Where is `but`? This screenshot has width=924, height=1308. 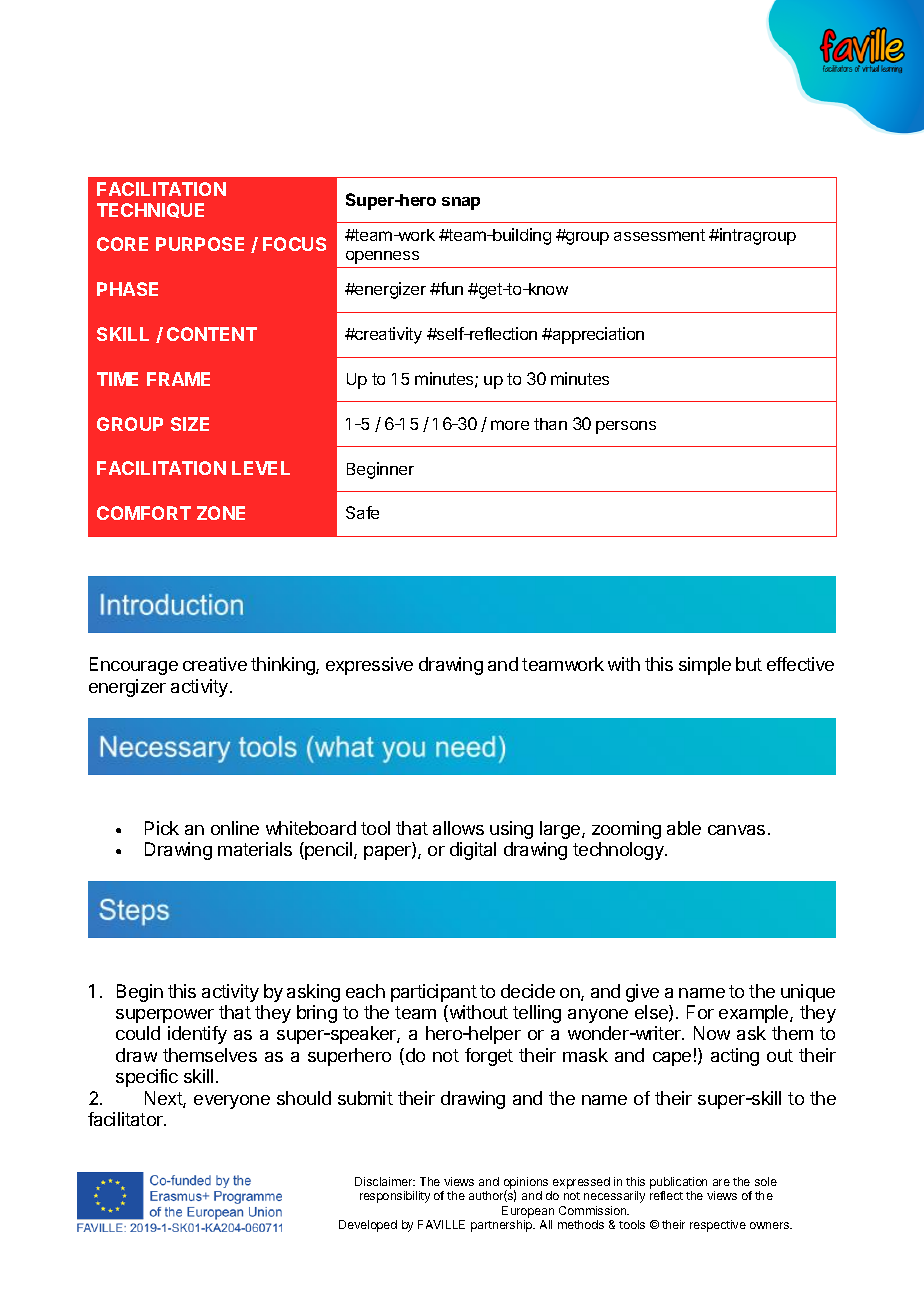
but is located at coordinates (749, 664).
